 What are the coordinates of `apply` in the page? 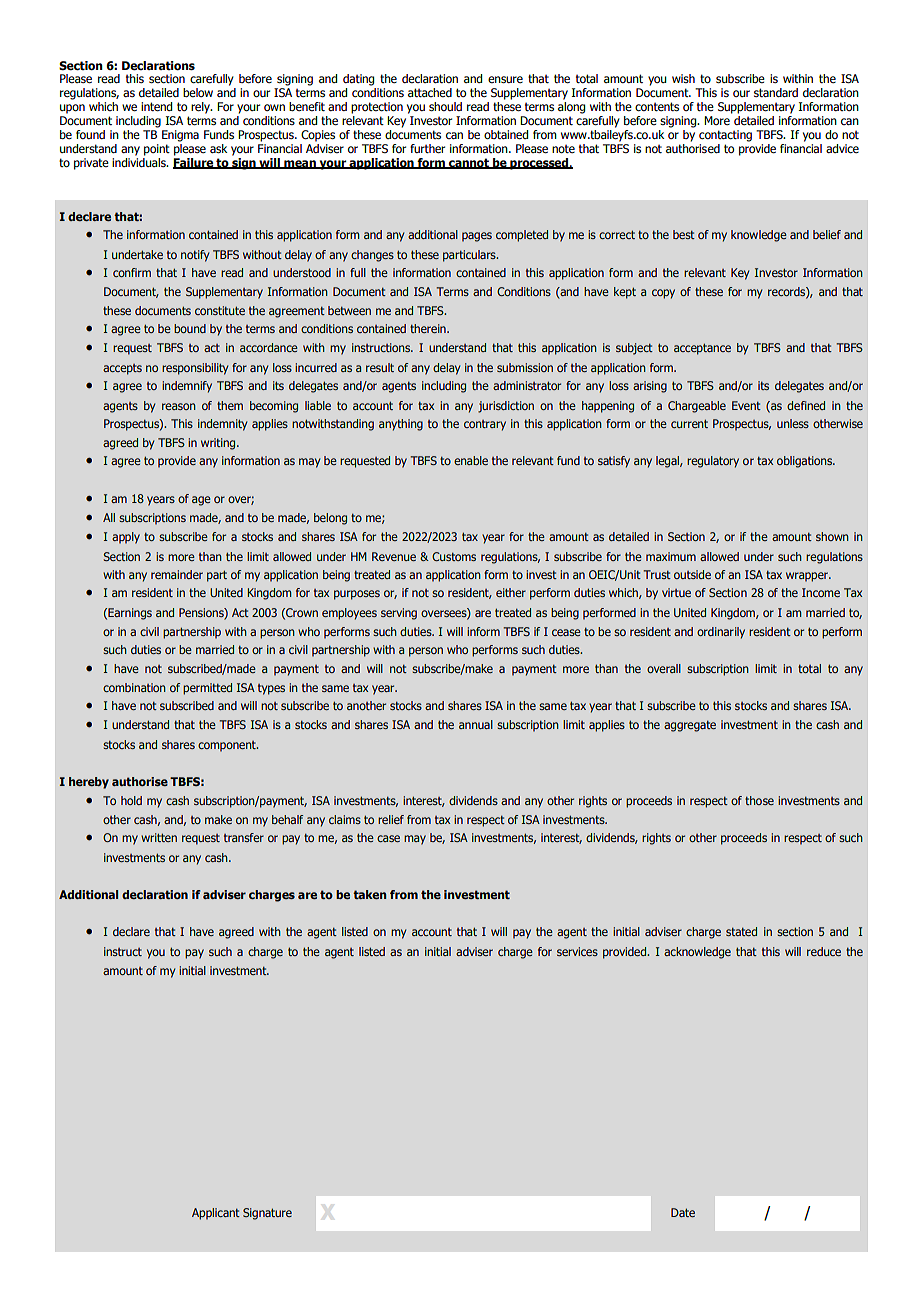 It's located at (126, 538).
